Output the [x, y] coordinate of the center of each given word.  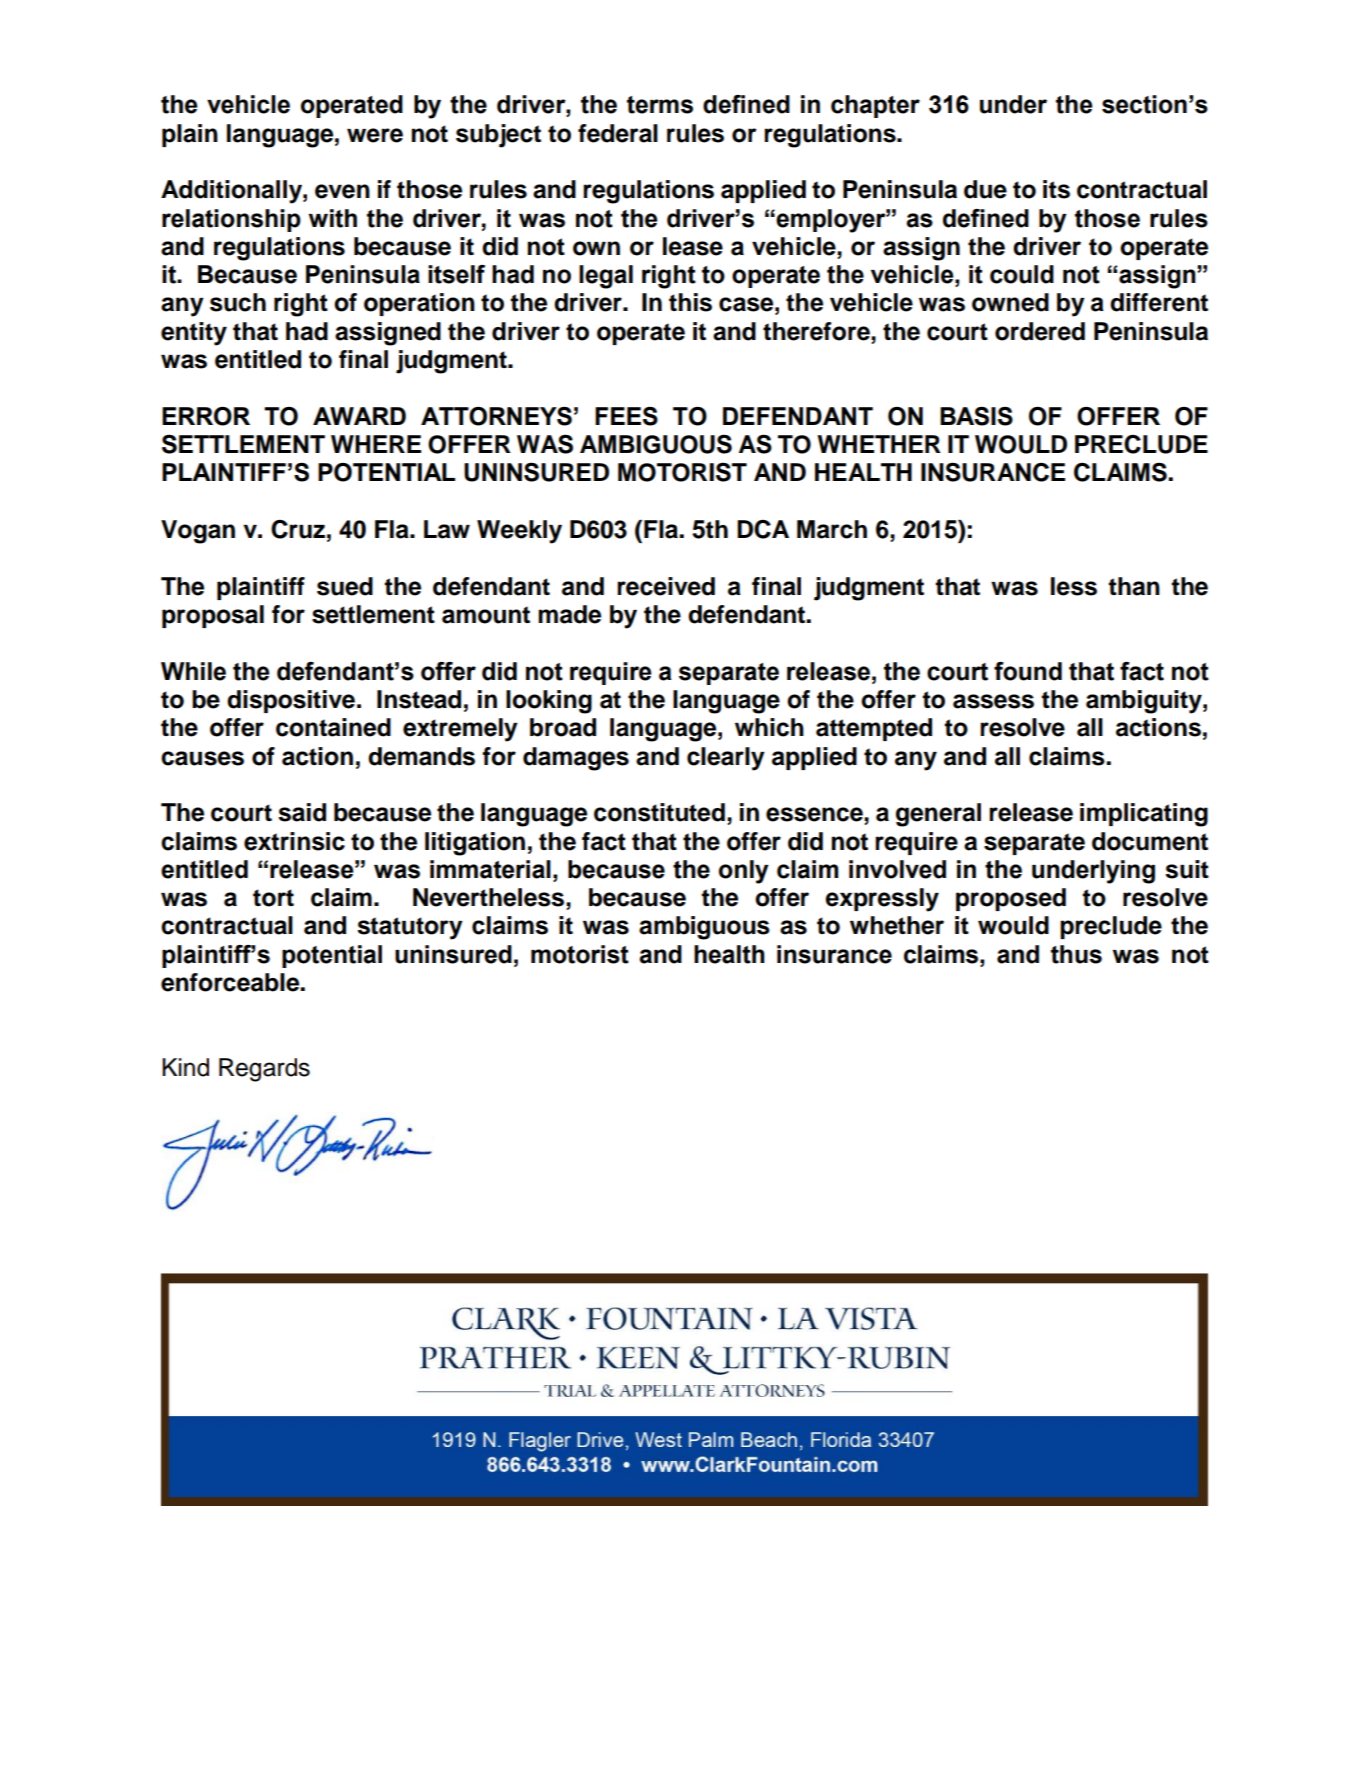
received [666, 586]
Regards [264, 1070]
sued [345, 586]
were [375, 135]
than [1134, 586]
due [985, 189]
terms [660, 105]
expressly [882, 900]
